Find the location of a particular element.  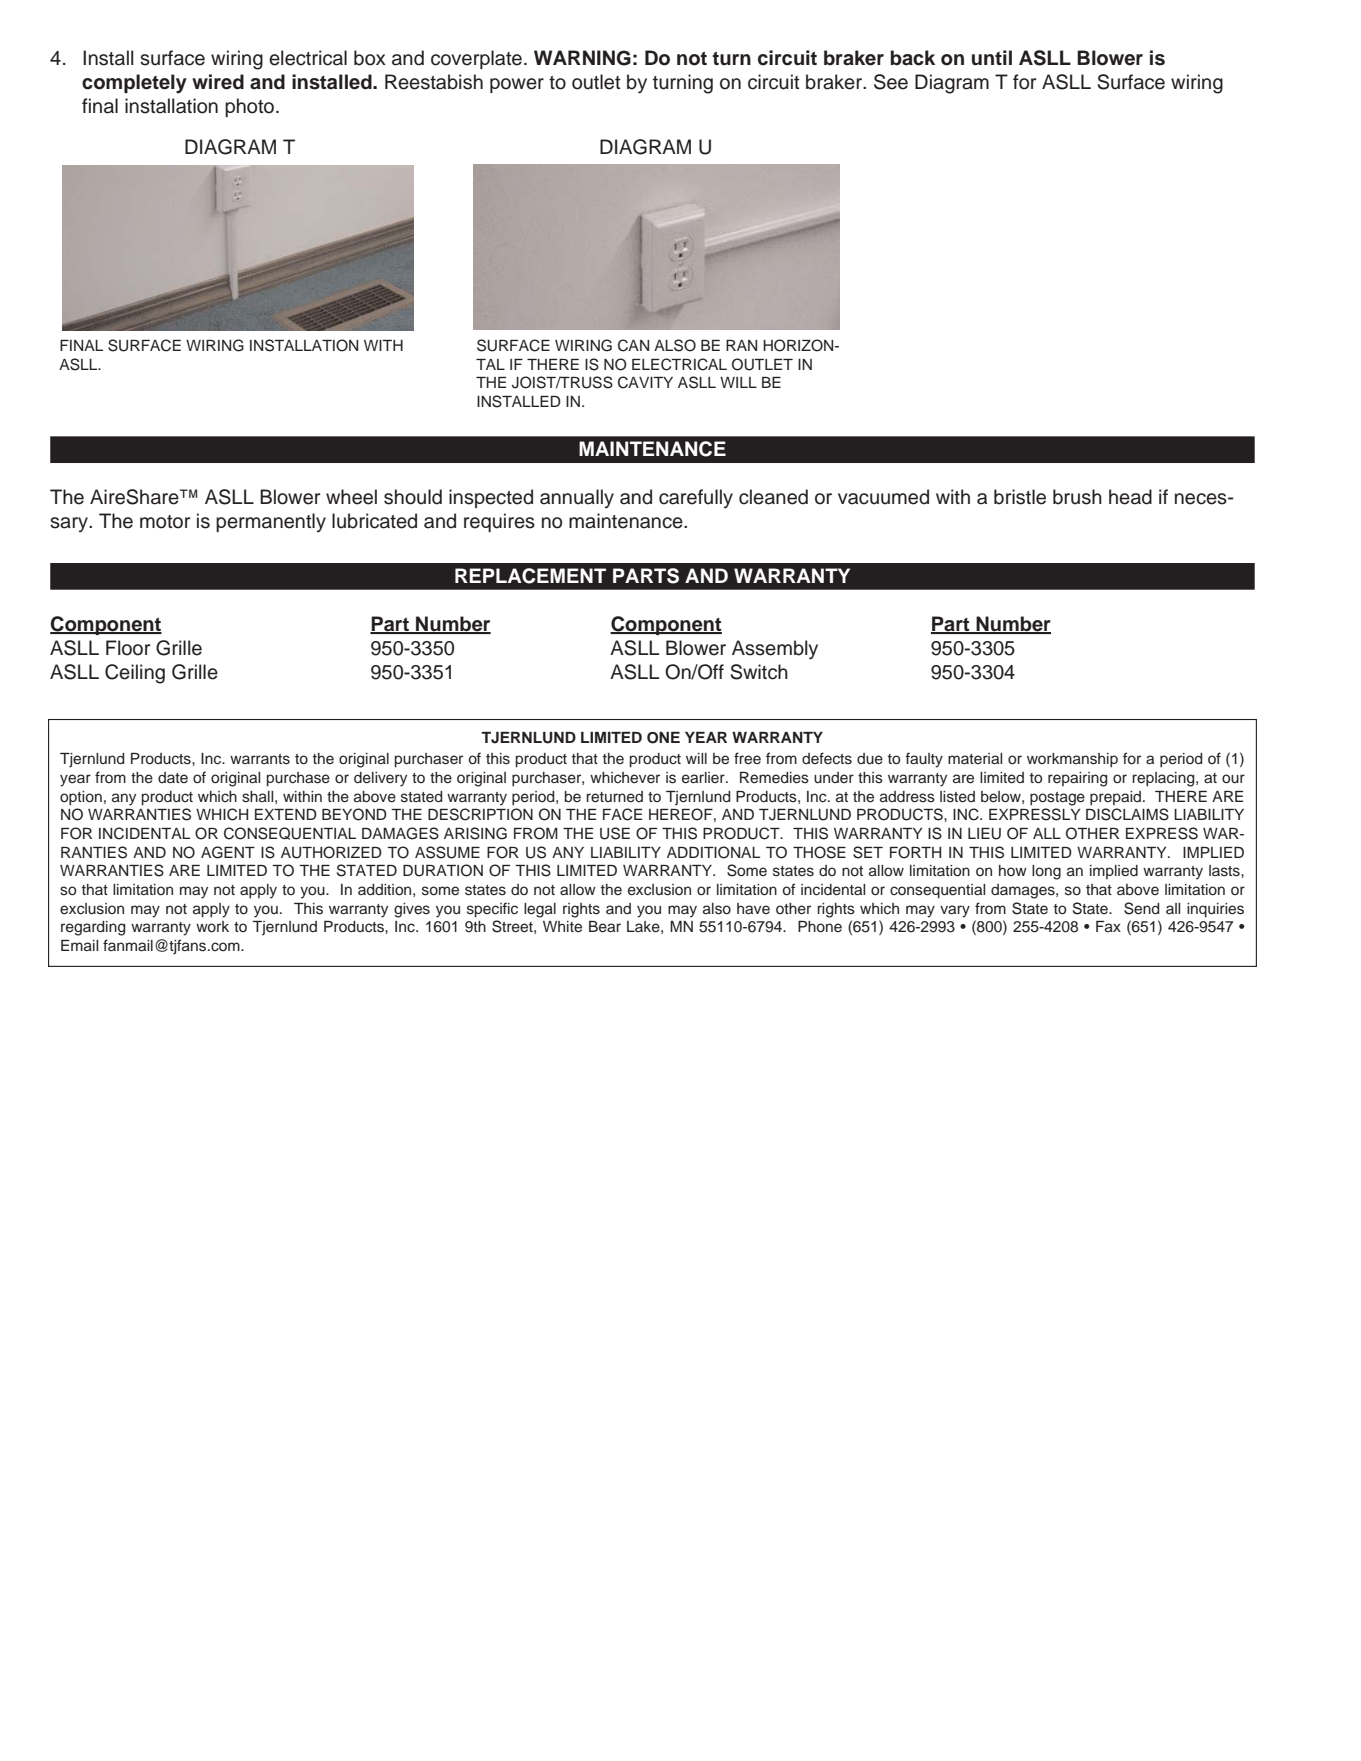

wired is located at coordinates (218, 82).
